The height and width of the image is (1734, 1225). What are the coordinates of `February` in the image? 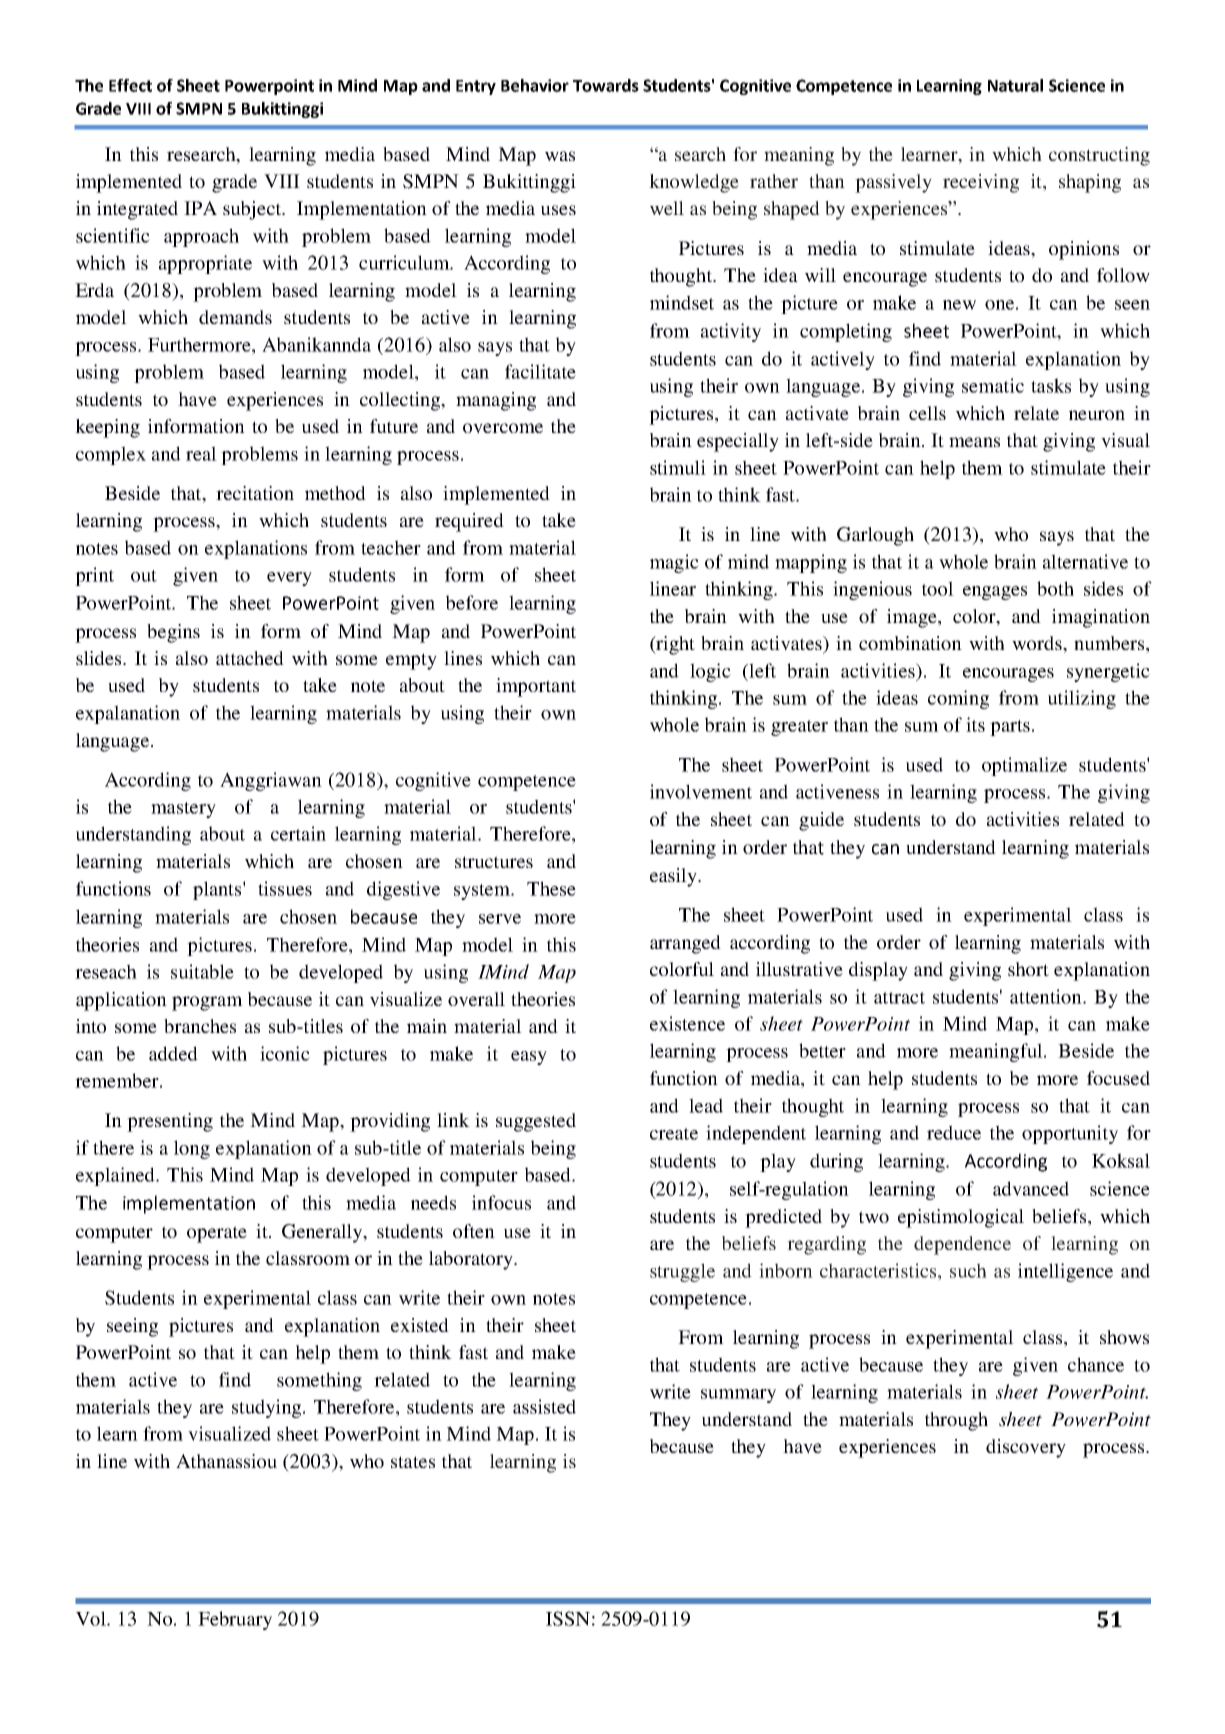 It's located at (235, 1620).
